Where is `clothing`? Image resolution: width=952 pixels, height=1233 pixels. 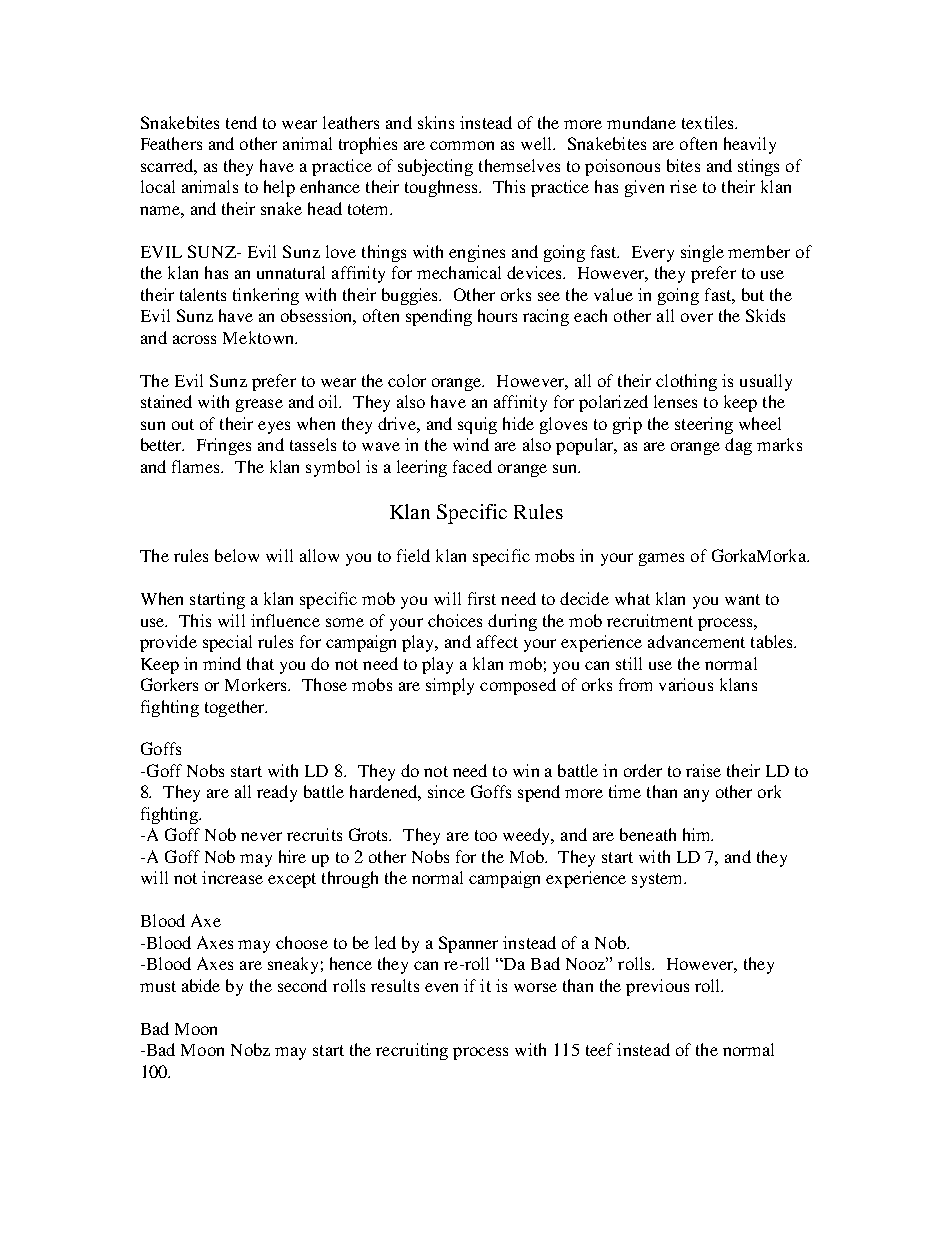 clothing is located at coordinates (686, 382).
